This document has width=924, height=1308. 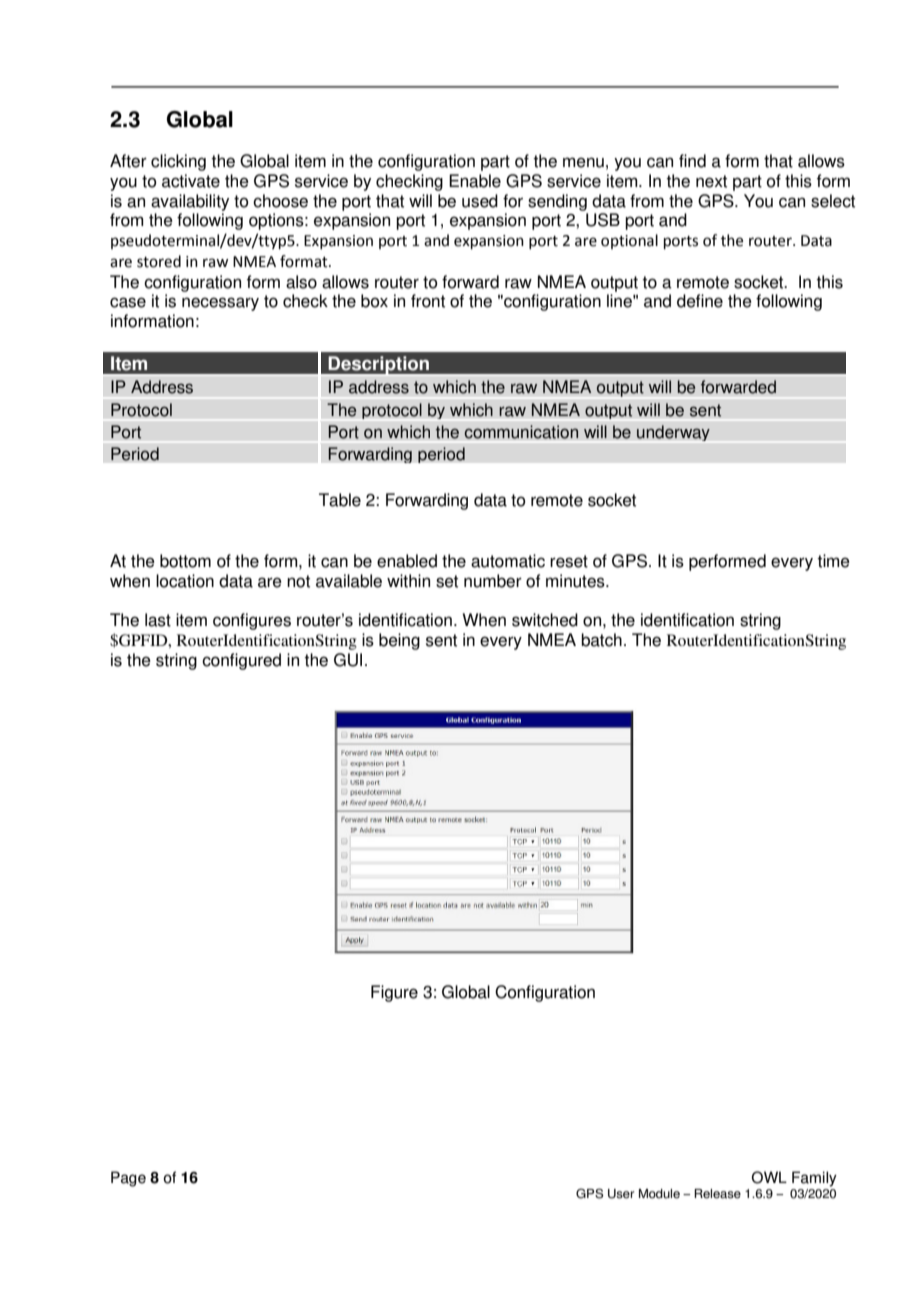 I want to click on last, so click(x=158, y=620).
